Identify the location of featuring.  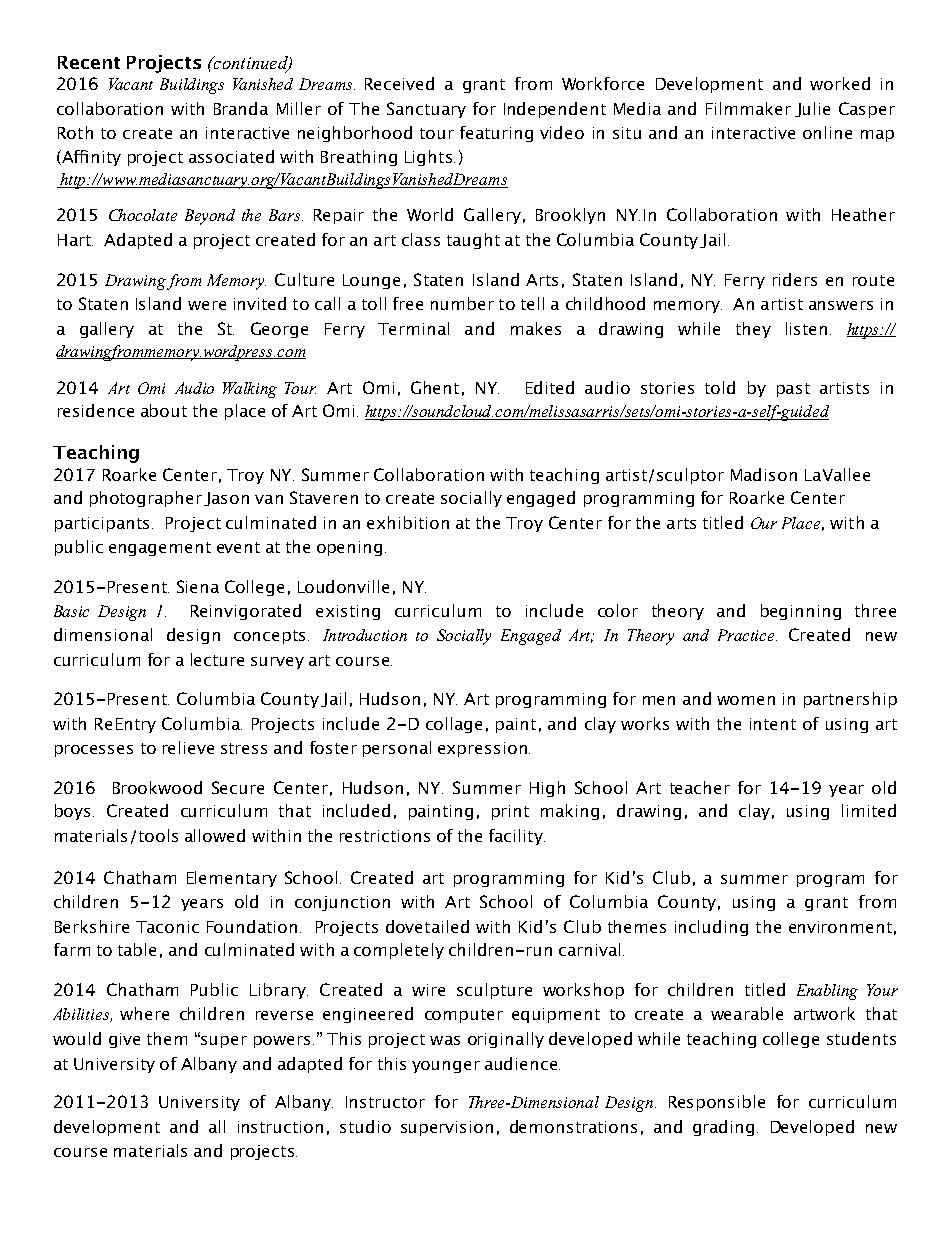
(496, 134).
